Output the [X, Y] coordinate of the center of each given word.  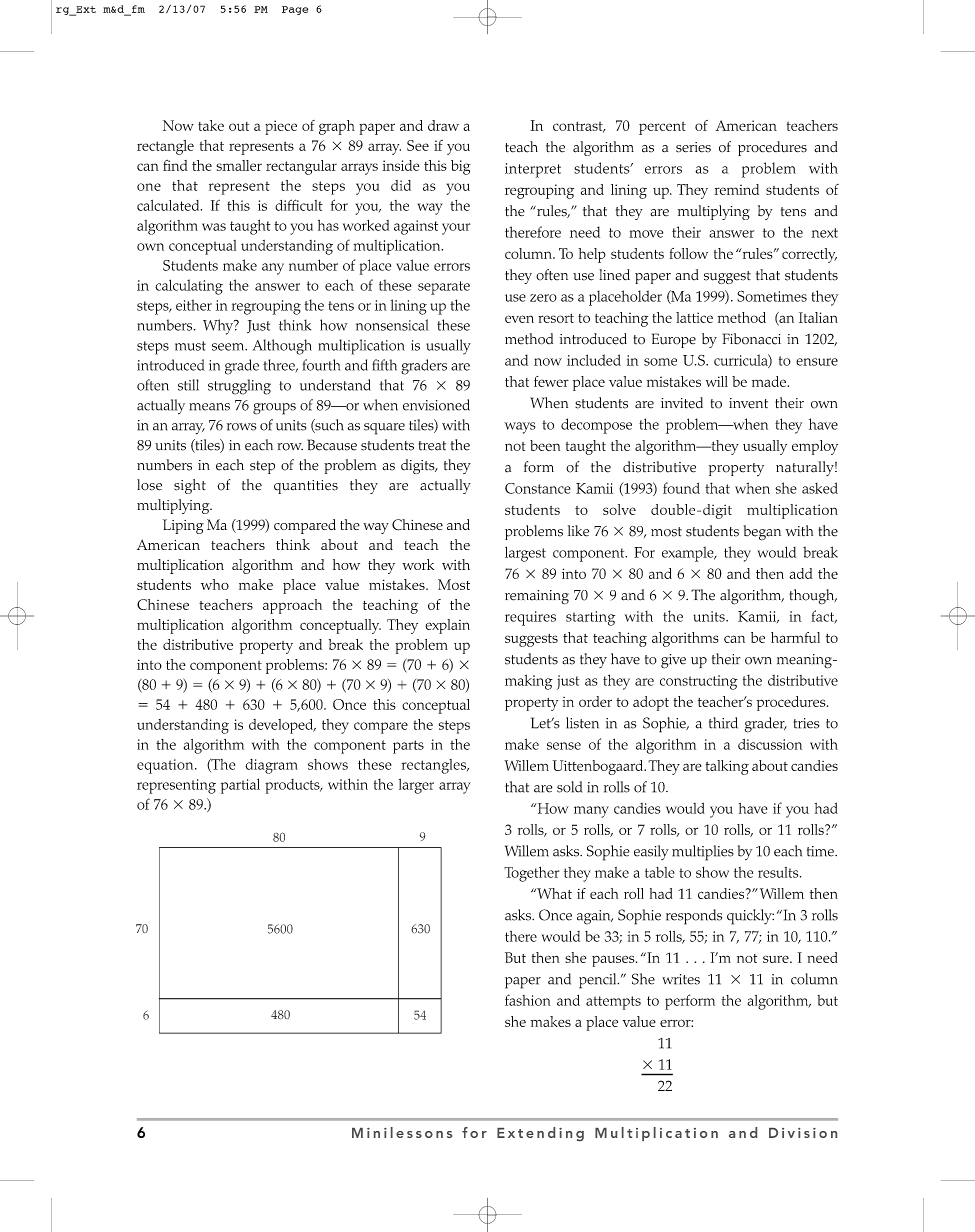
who [215, 584]
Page [295, 10]
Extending [540, 1134]
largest [525, 554]
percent [662, 128]
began [762, 533]
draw [443, 125]
